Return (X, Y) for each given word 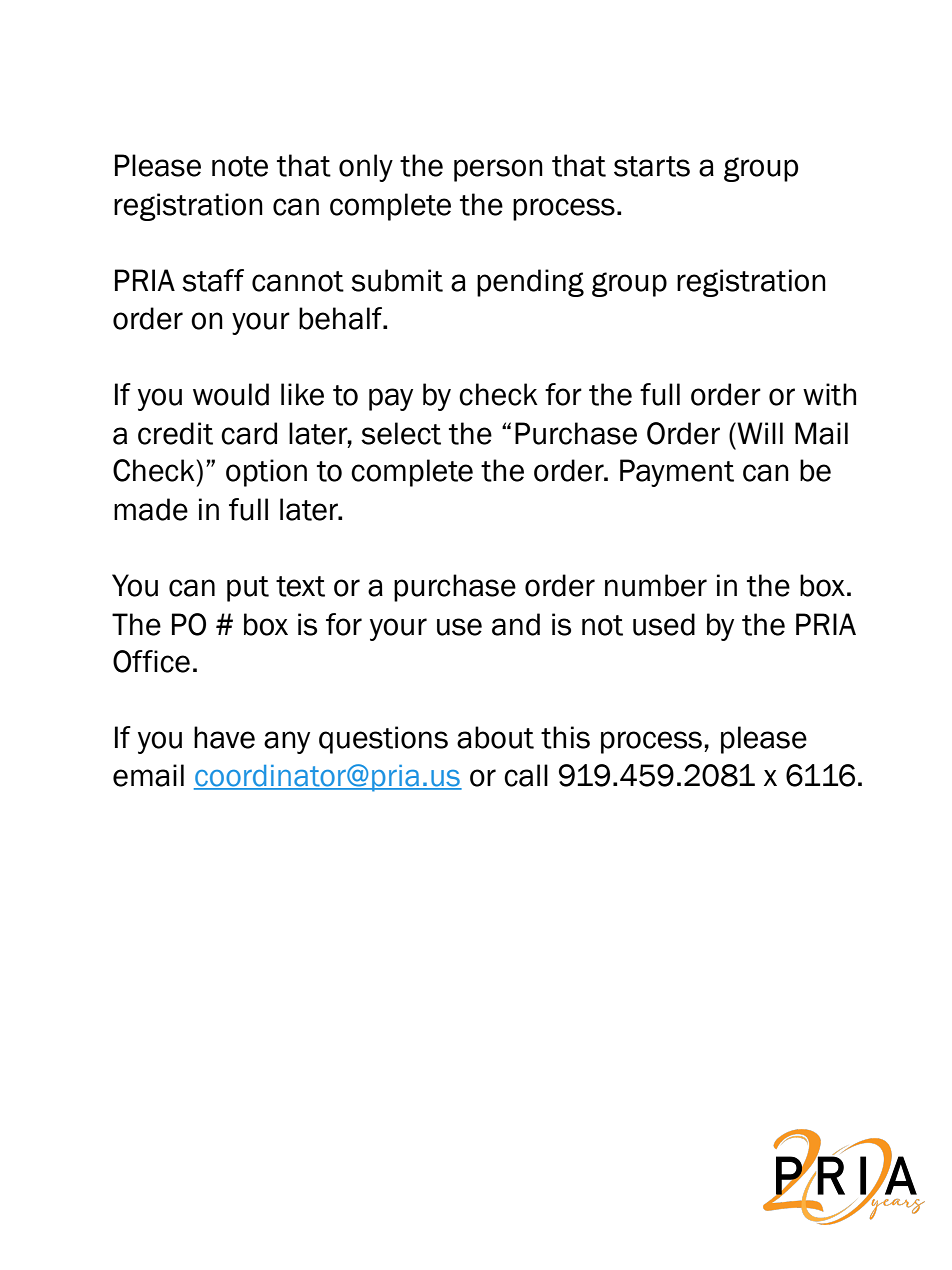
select (401, 433)
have (224, 737)
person (498, 170)
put (248, 589)
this (565, 737)
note (240, 166)
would (231, 394)
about (495, 737)
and (516, 624)
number (656, 585)
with (829, 394)
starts (652, 166)
